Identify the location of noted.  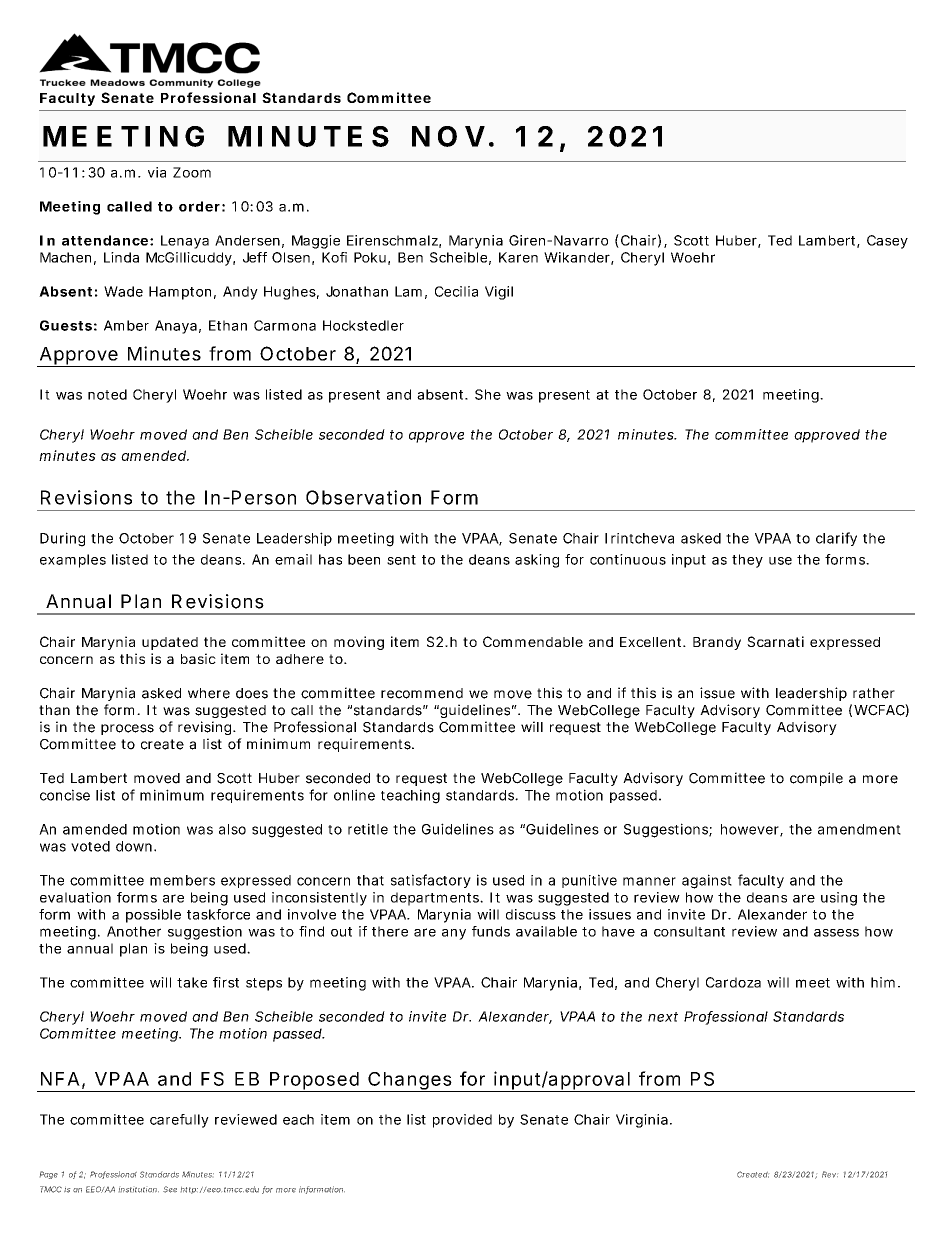
(107, 394).
